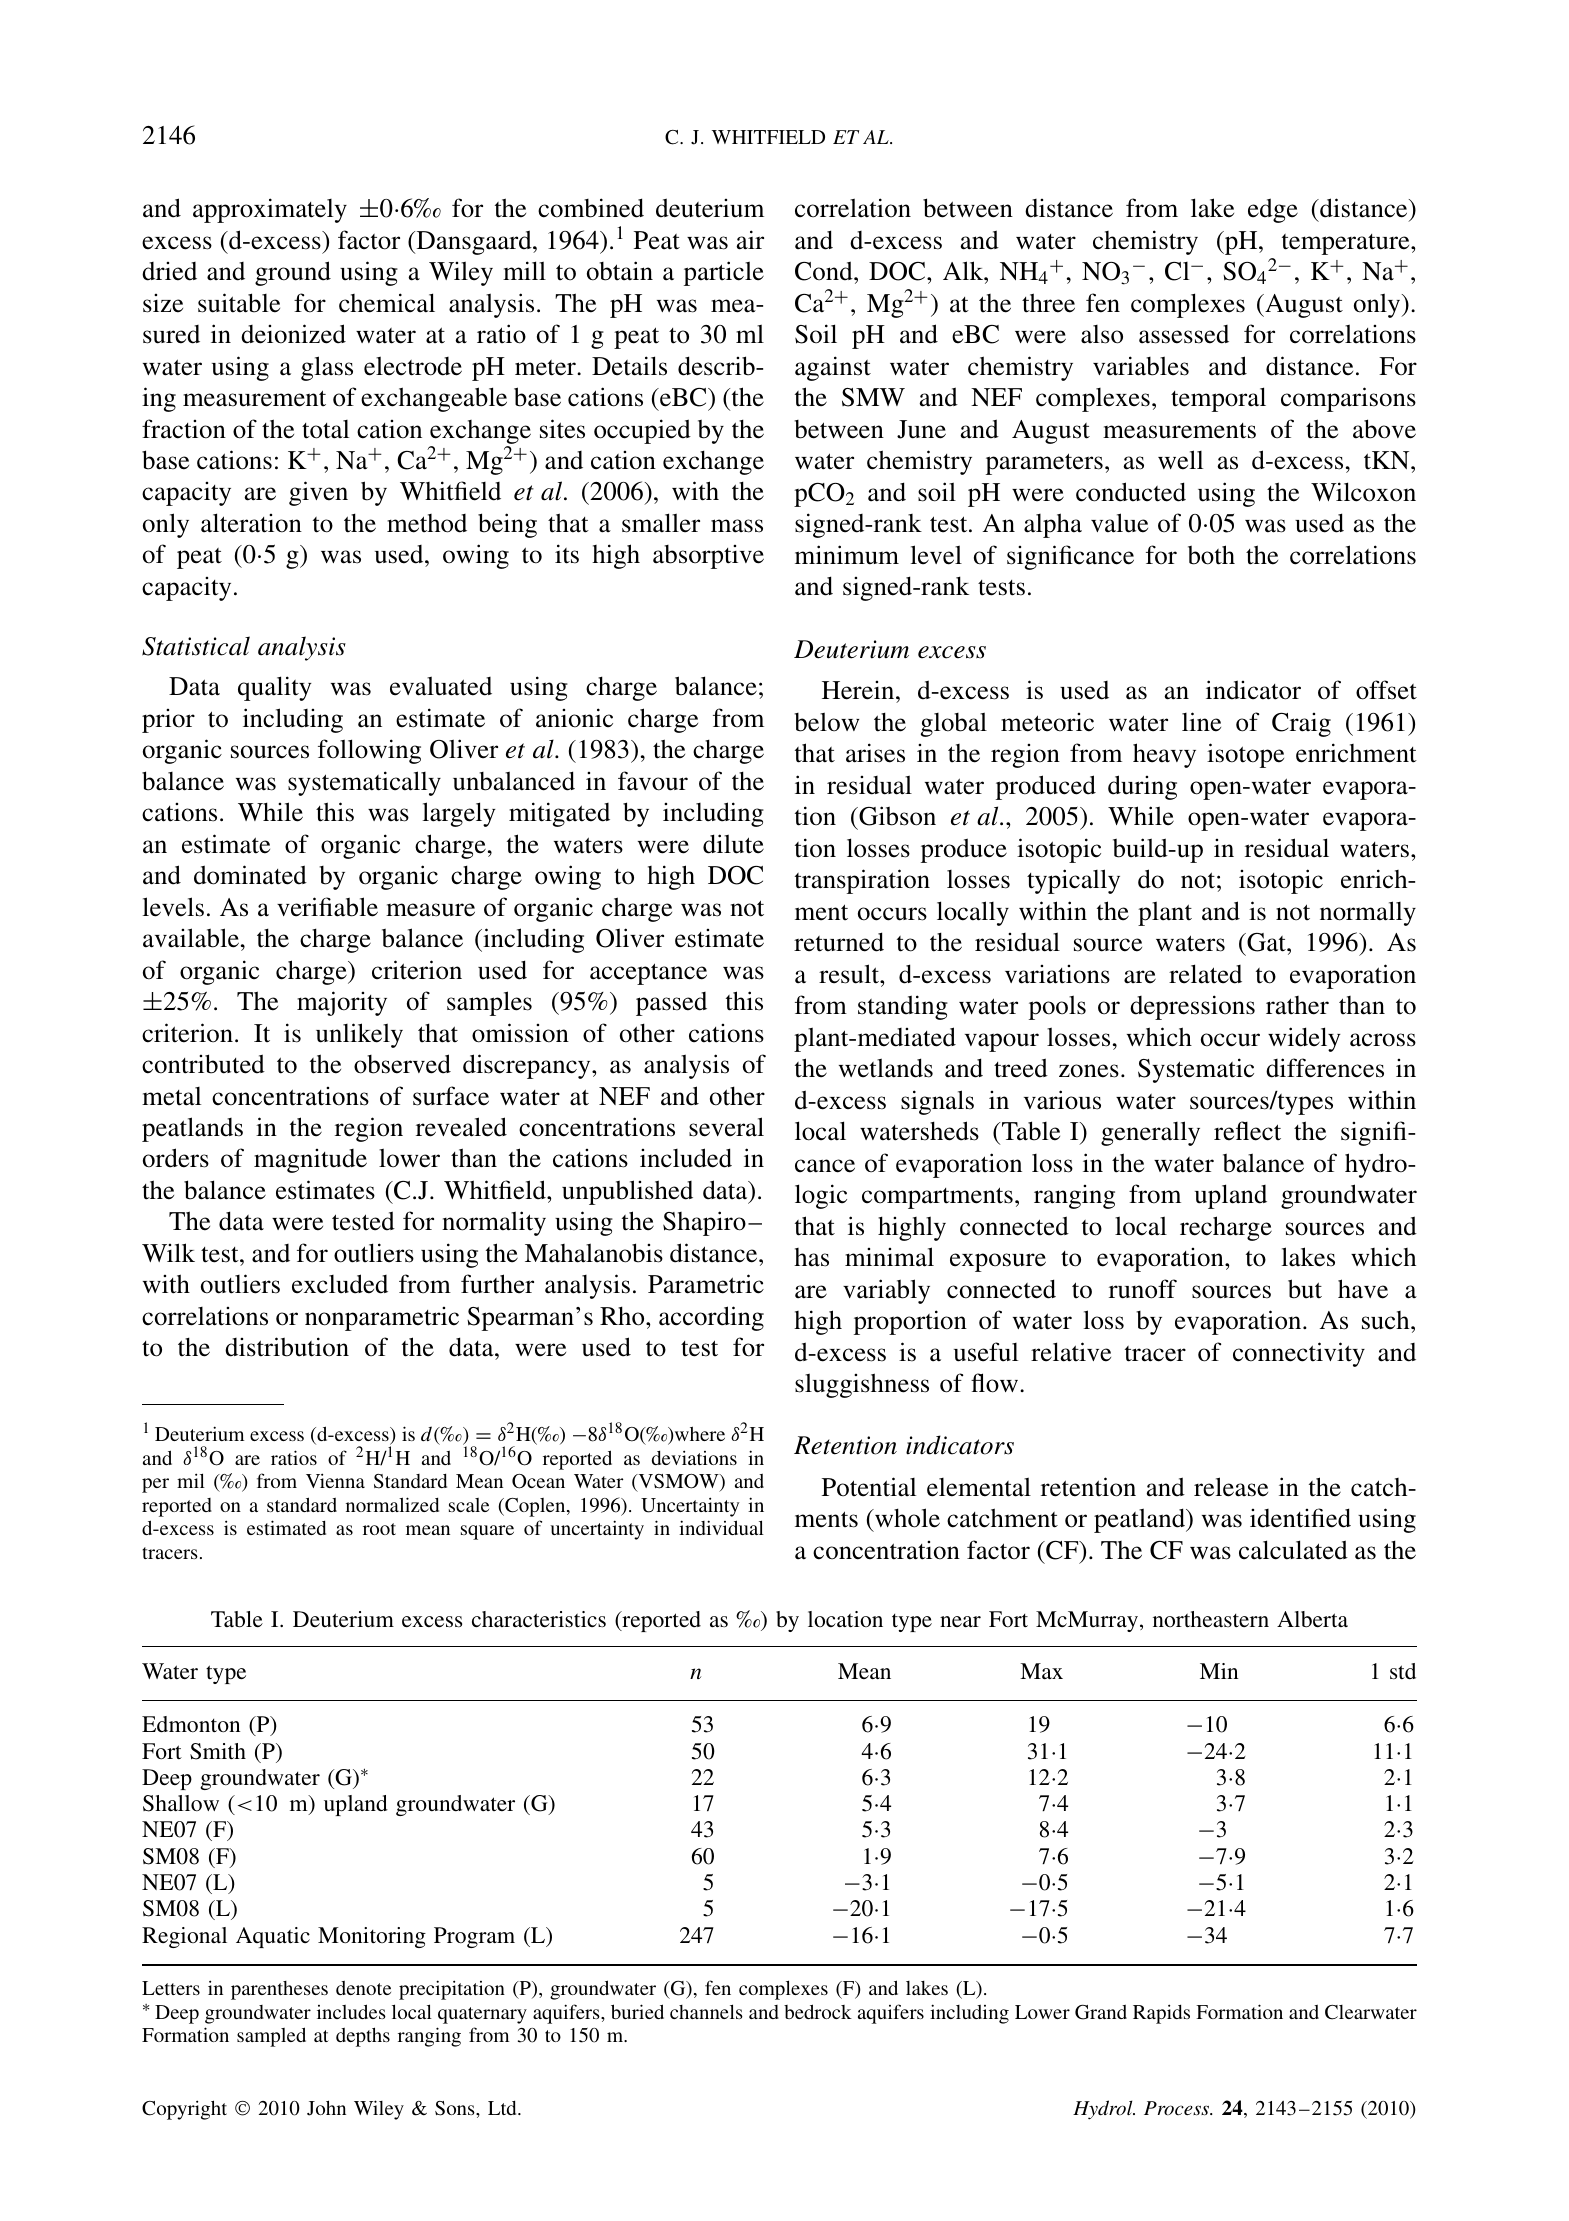 This image has height=2221, width=1569. What do you see at coordinates (1273, 210) in the image?
I see `edge` at bounding box center [1273, 210].
